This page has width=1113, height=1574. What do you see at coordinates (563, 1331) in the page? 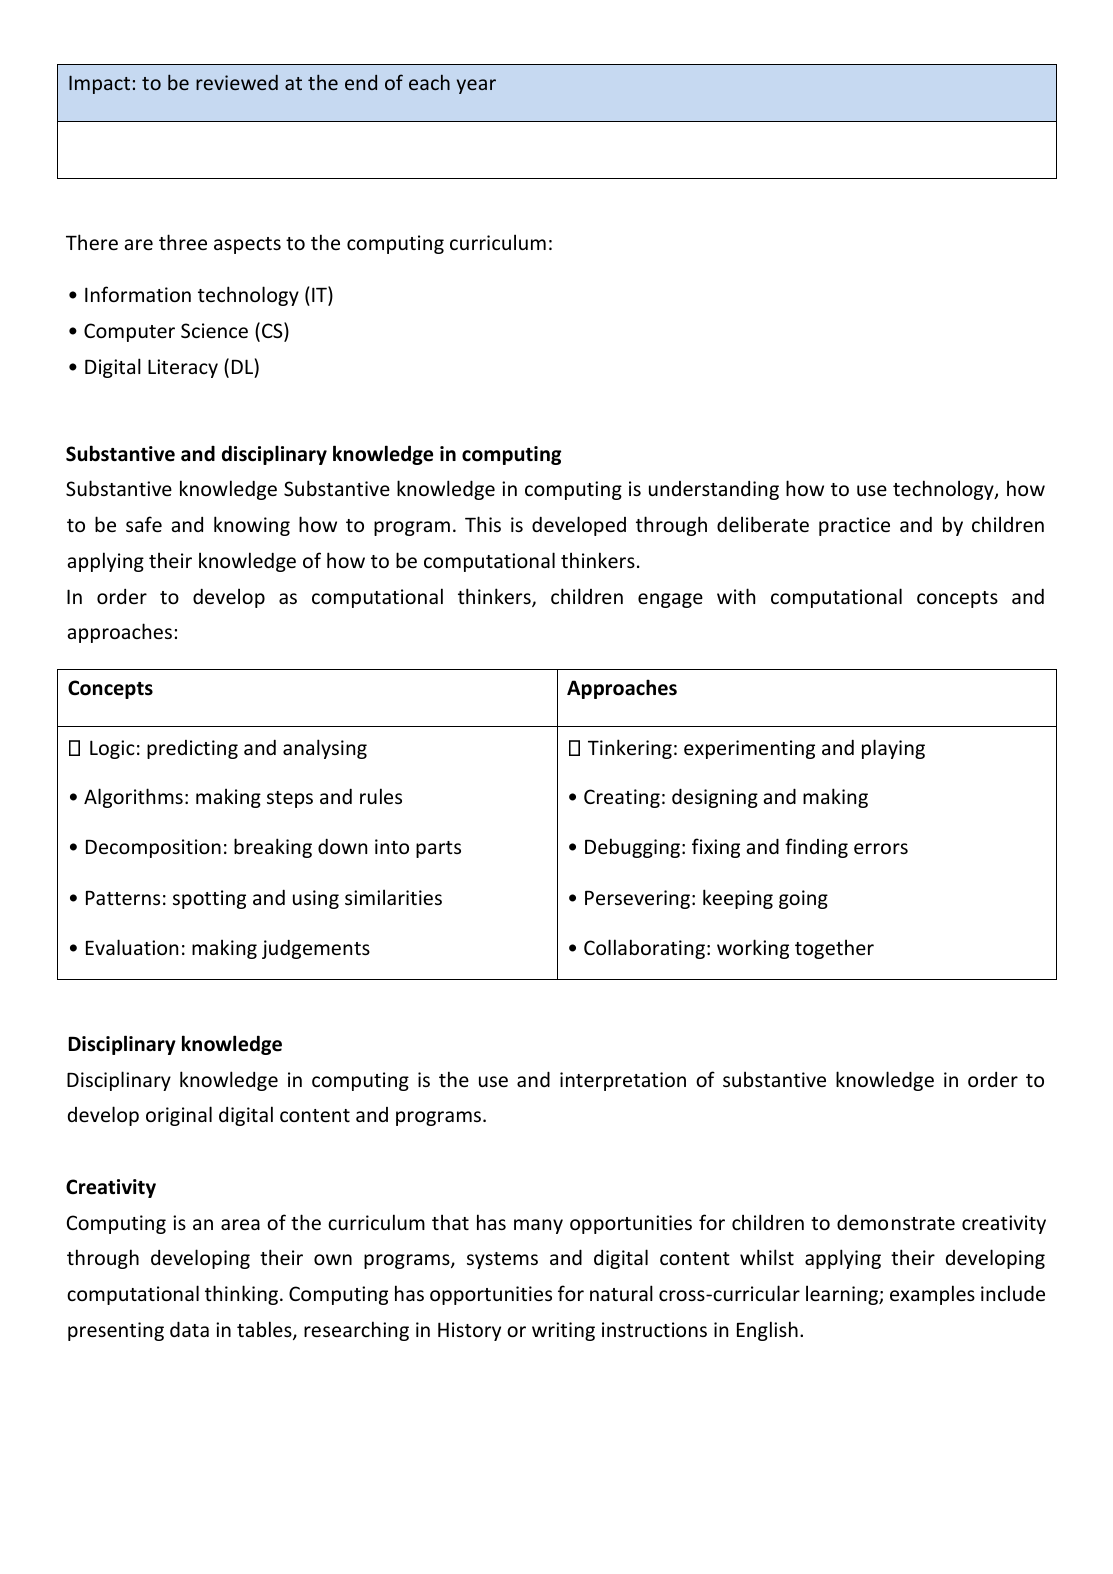
I see `writing` at bounding box center [563, 1331].
